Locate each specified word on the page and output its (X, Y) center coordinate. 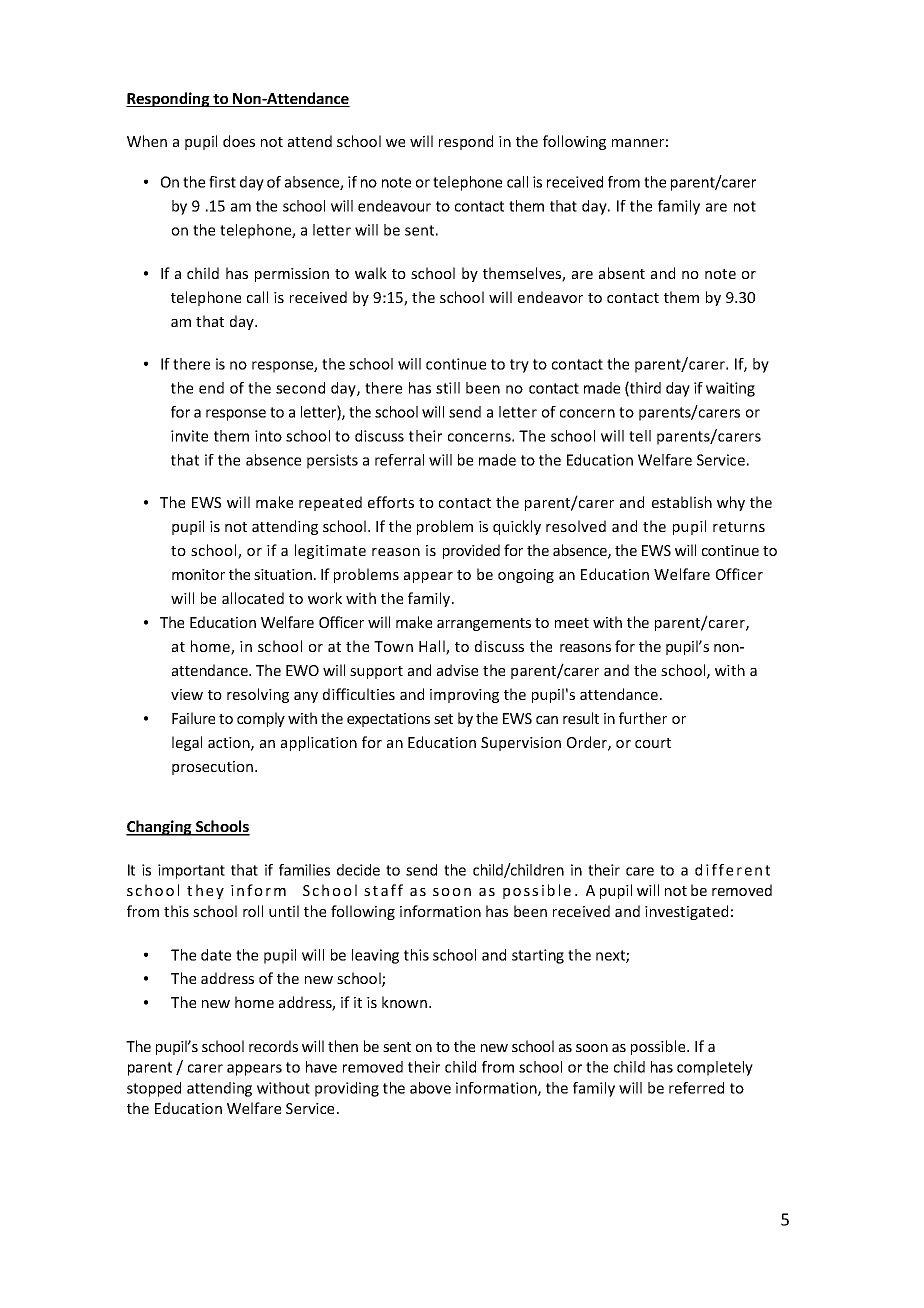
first (222, 182)
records (273, 1046)
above (430, 1088)
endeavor (550, 297)
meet (572, 623)
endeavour (394, 206)
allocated (253, 598)
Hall (433, 647)
